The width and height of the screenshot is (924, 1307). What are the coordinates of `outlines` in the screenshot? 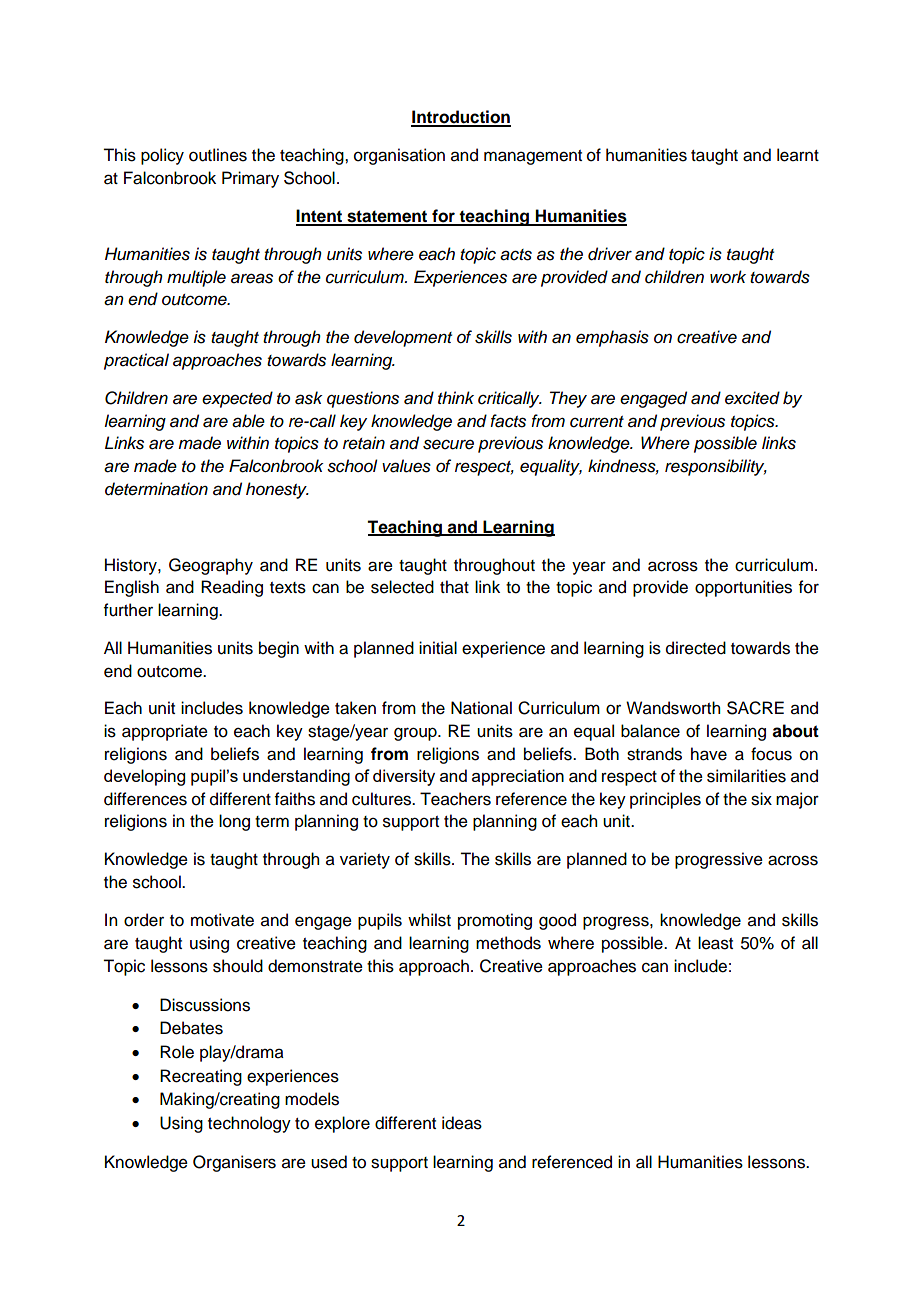 It's located at (218, 155).
